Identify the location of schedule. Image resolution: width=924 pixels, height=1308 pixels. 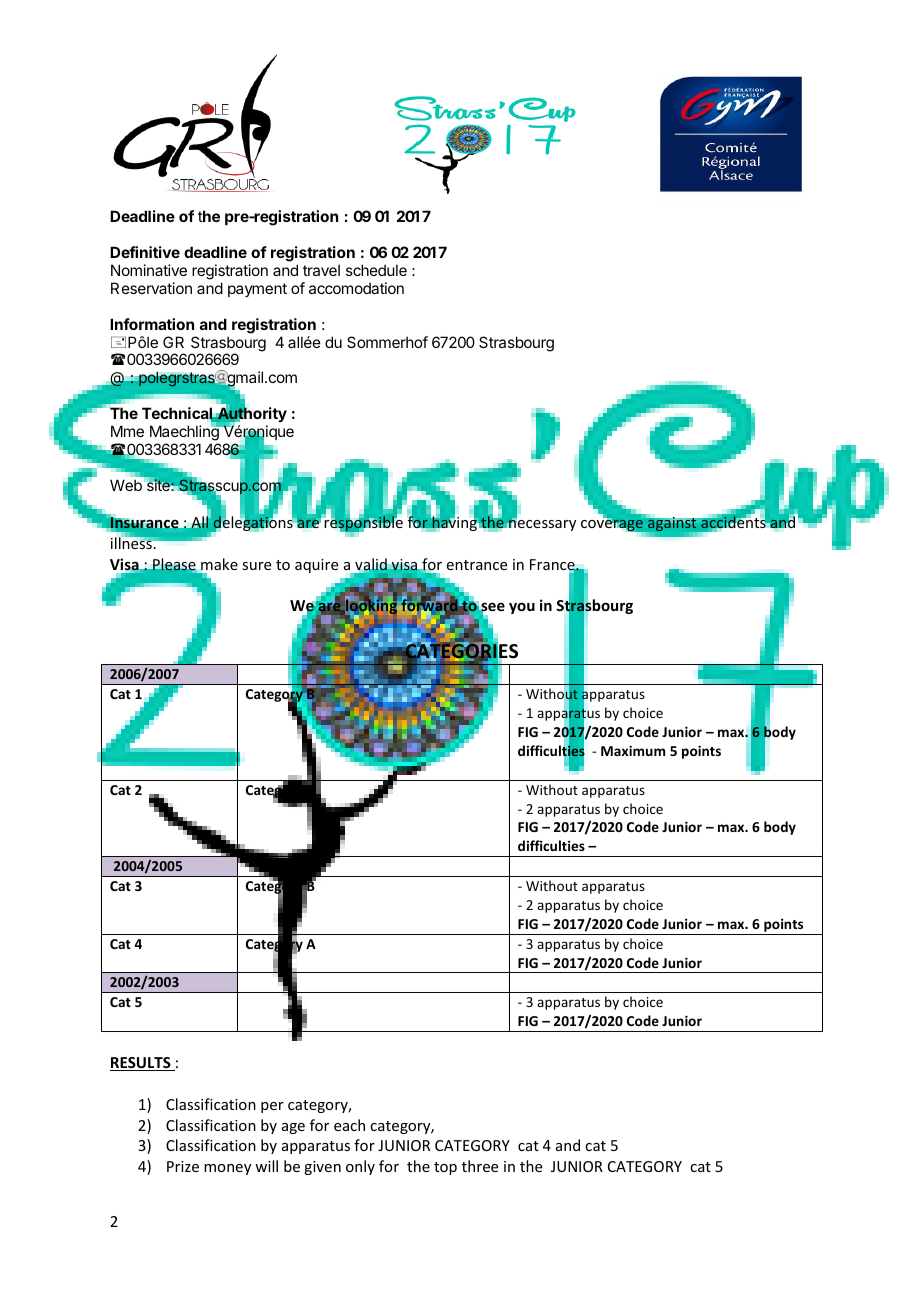
(376, 270).
